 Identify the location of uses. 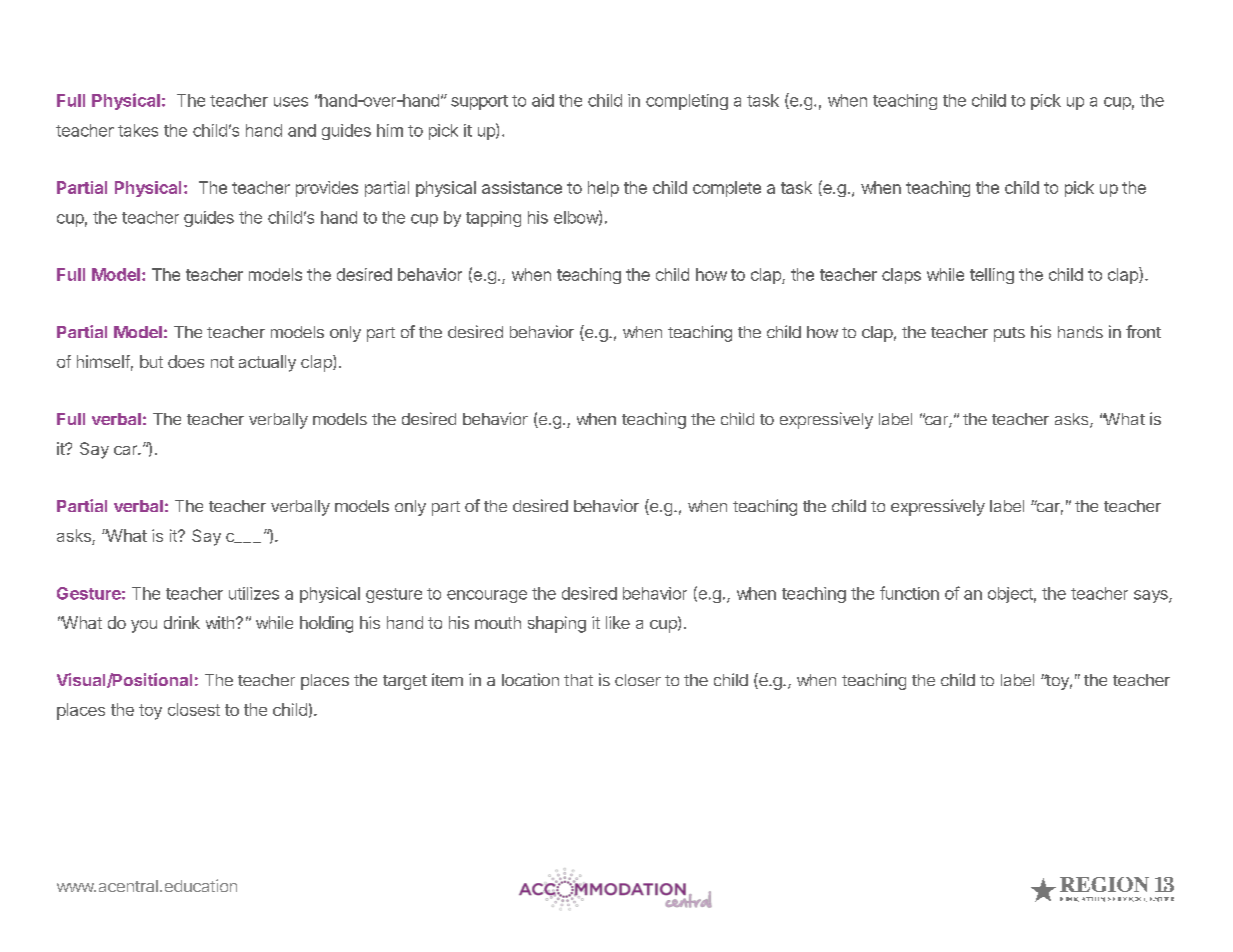
(291, 102).
